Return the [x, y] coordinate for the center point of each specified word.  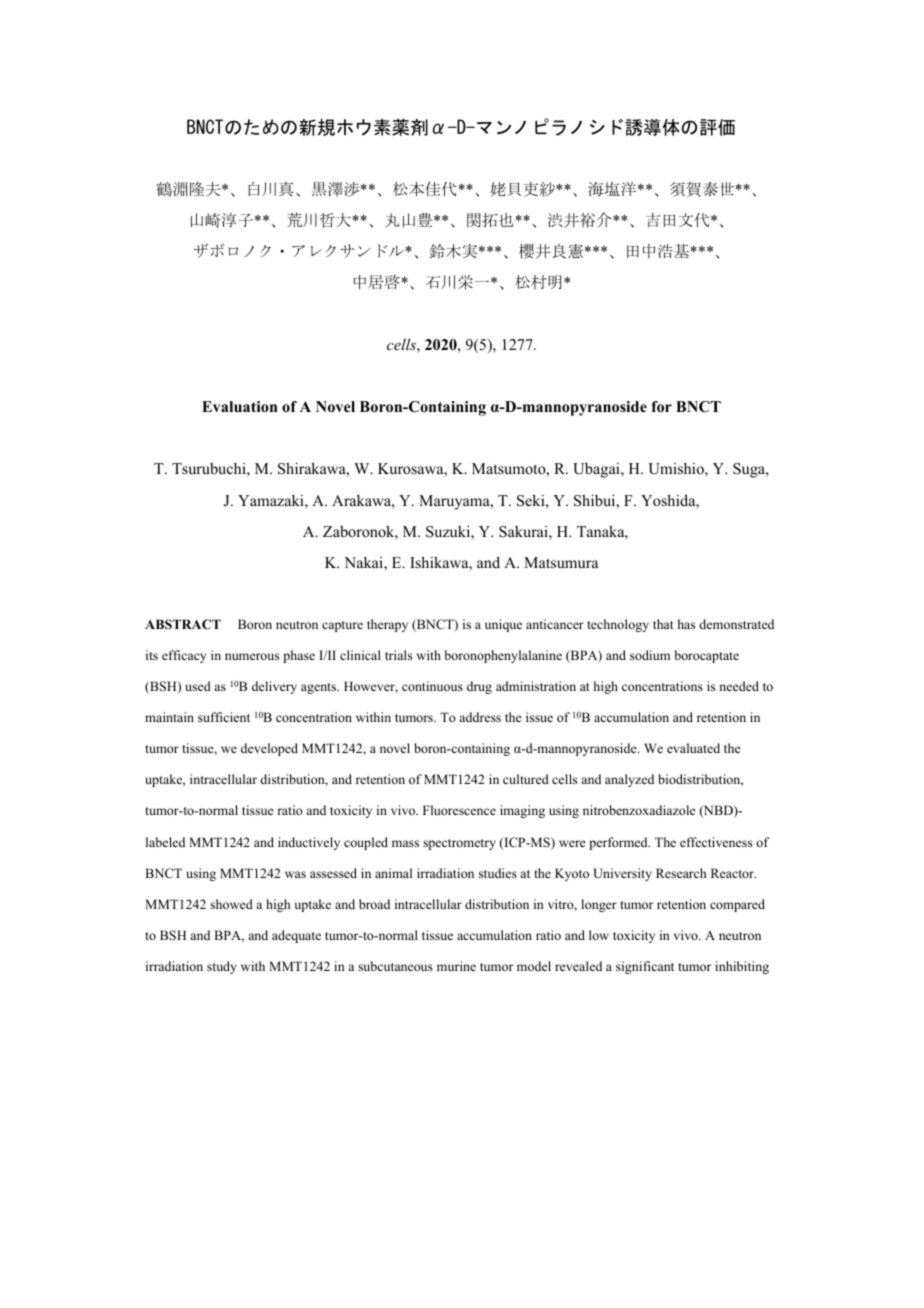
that [663, 624]
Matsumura [561, 562]
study [222, 967]
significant [645, 967]
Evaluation [240, 406]
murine [456, 966]
